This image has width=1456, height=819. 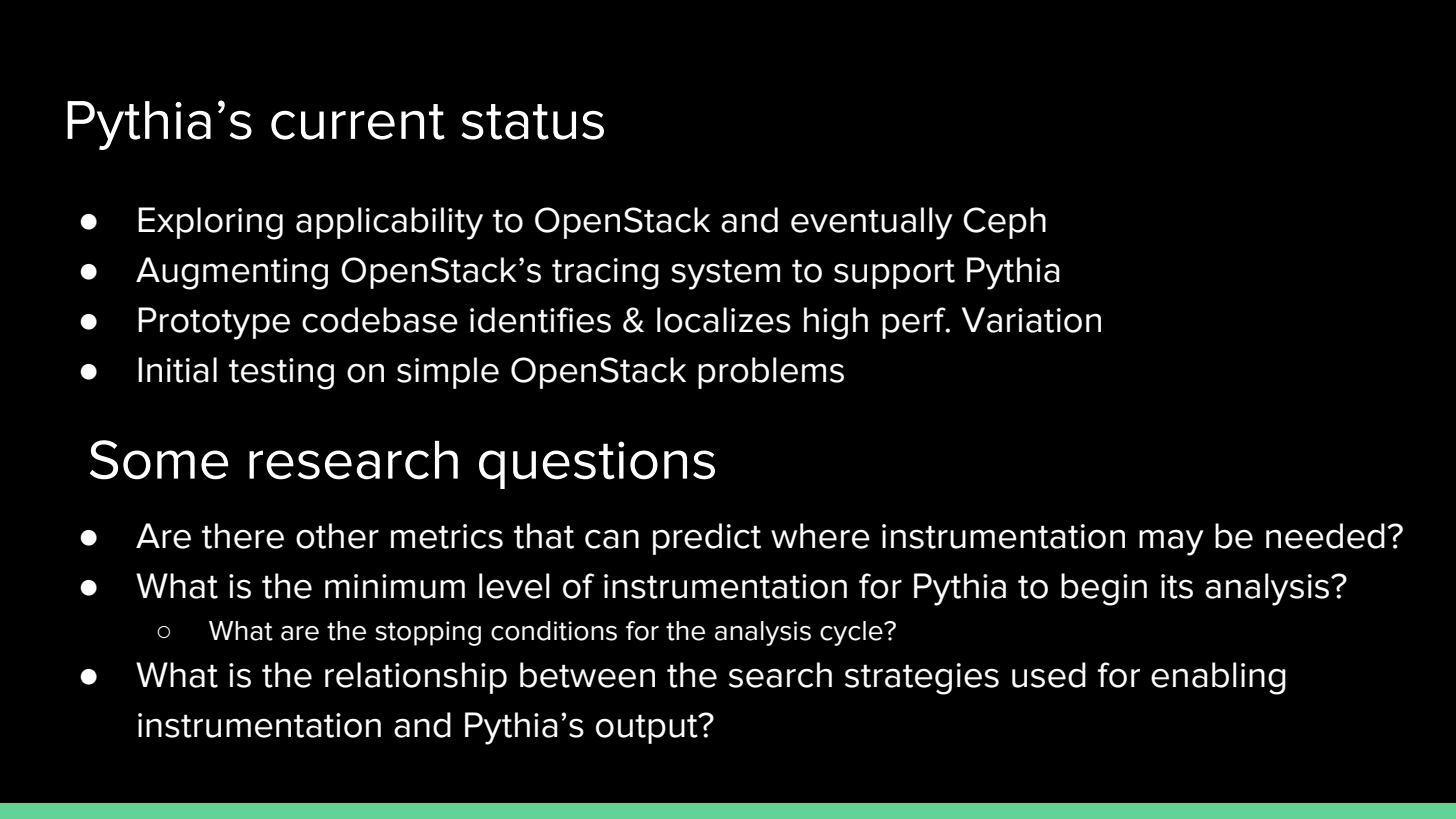 I want to click on current, so click(x=358, y=122).
